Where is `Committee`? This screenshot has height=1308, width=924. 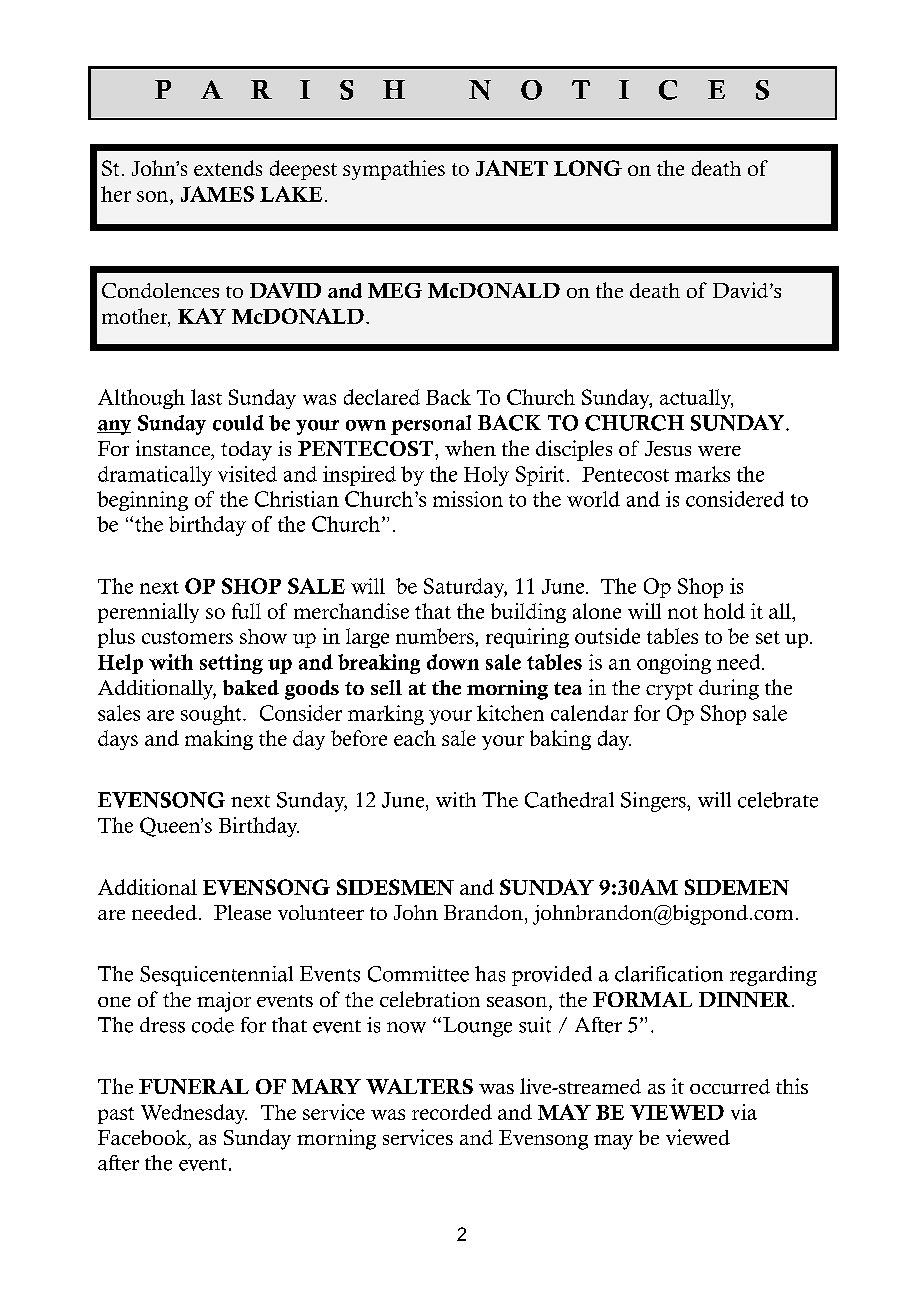
Committee is located at coordinates (418, 974).
